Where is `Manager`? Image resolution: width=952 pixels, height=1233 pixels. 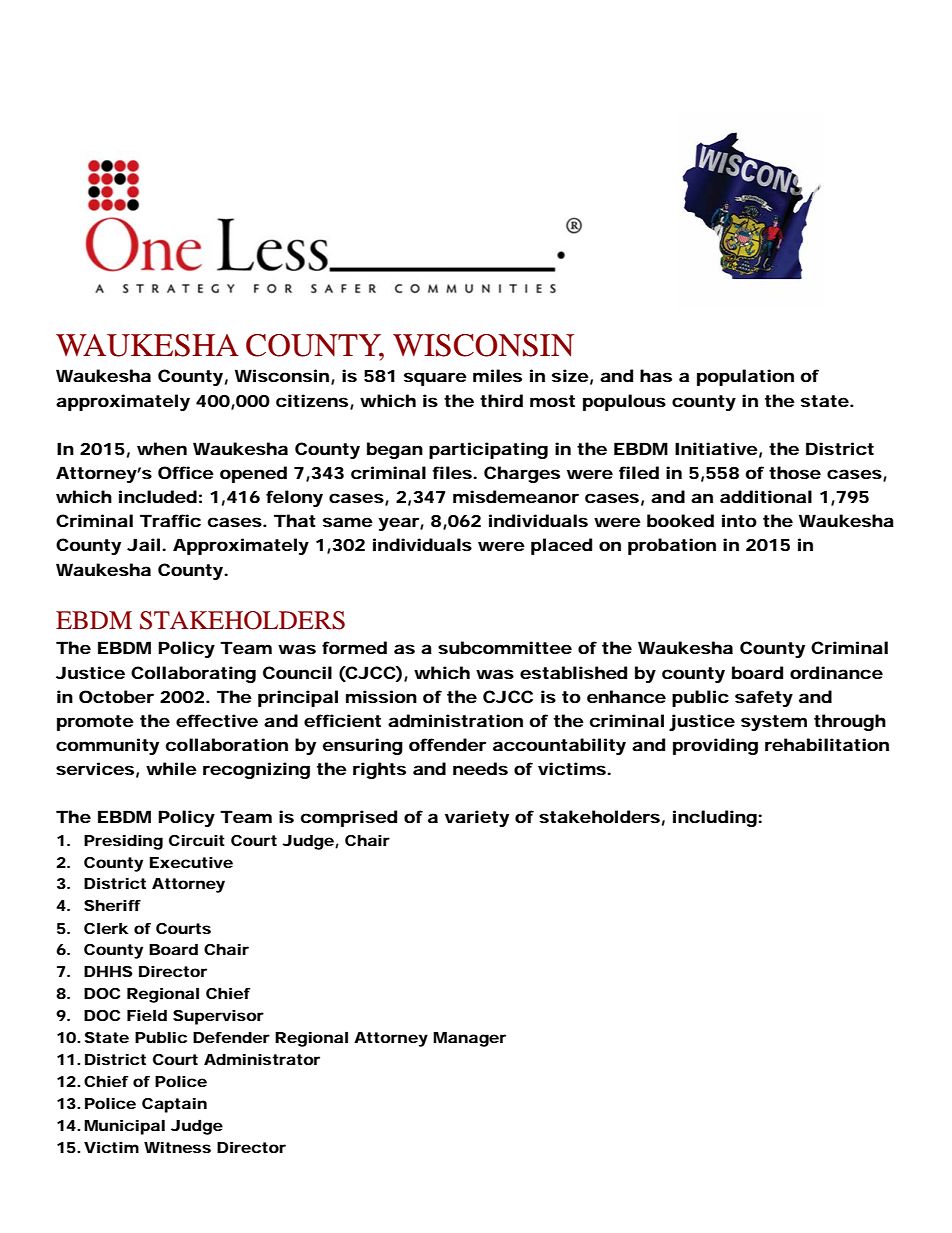
Manager is located at coordinates (469, 1039).
